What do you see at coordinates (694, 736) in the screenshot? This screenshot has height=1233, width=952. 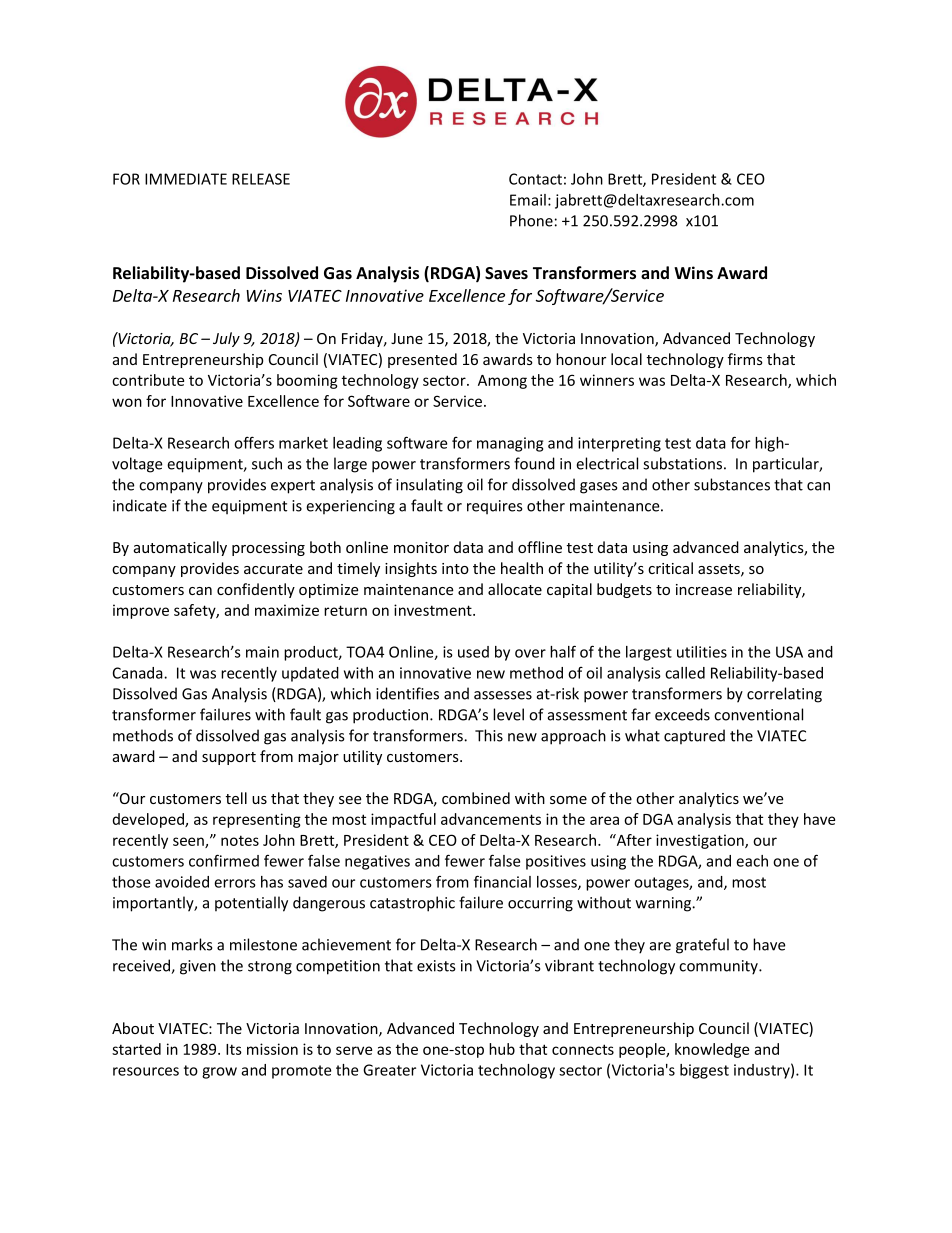 I see `captured` at bounding box center [694, 736].
